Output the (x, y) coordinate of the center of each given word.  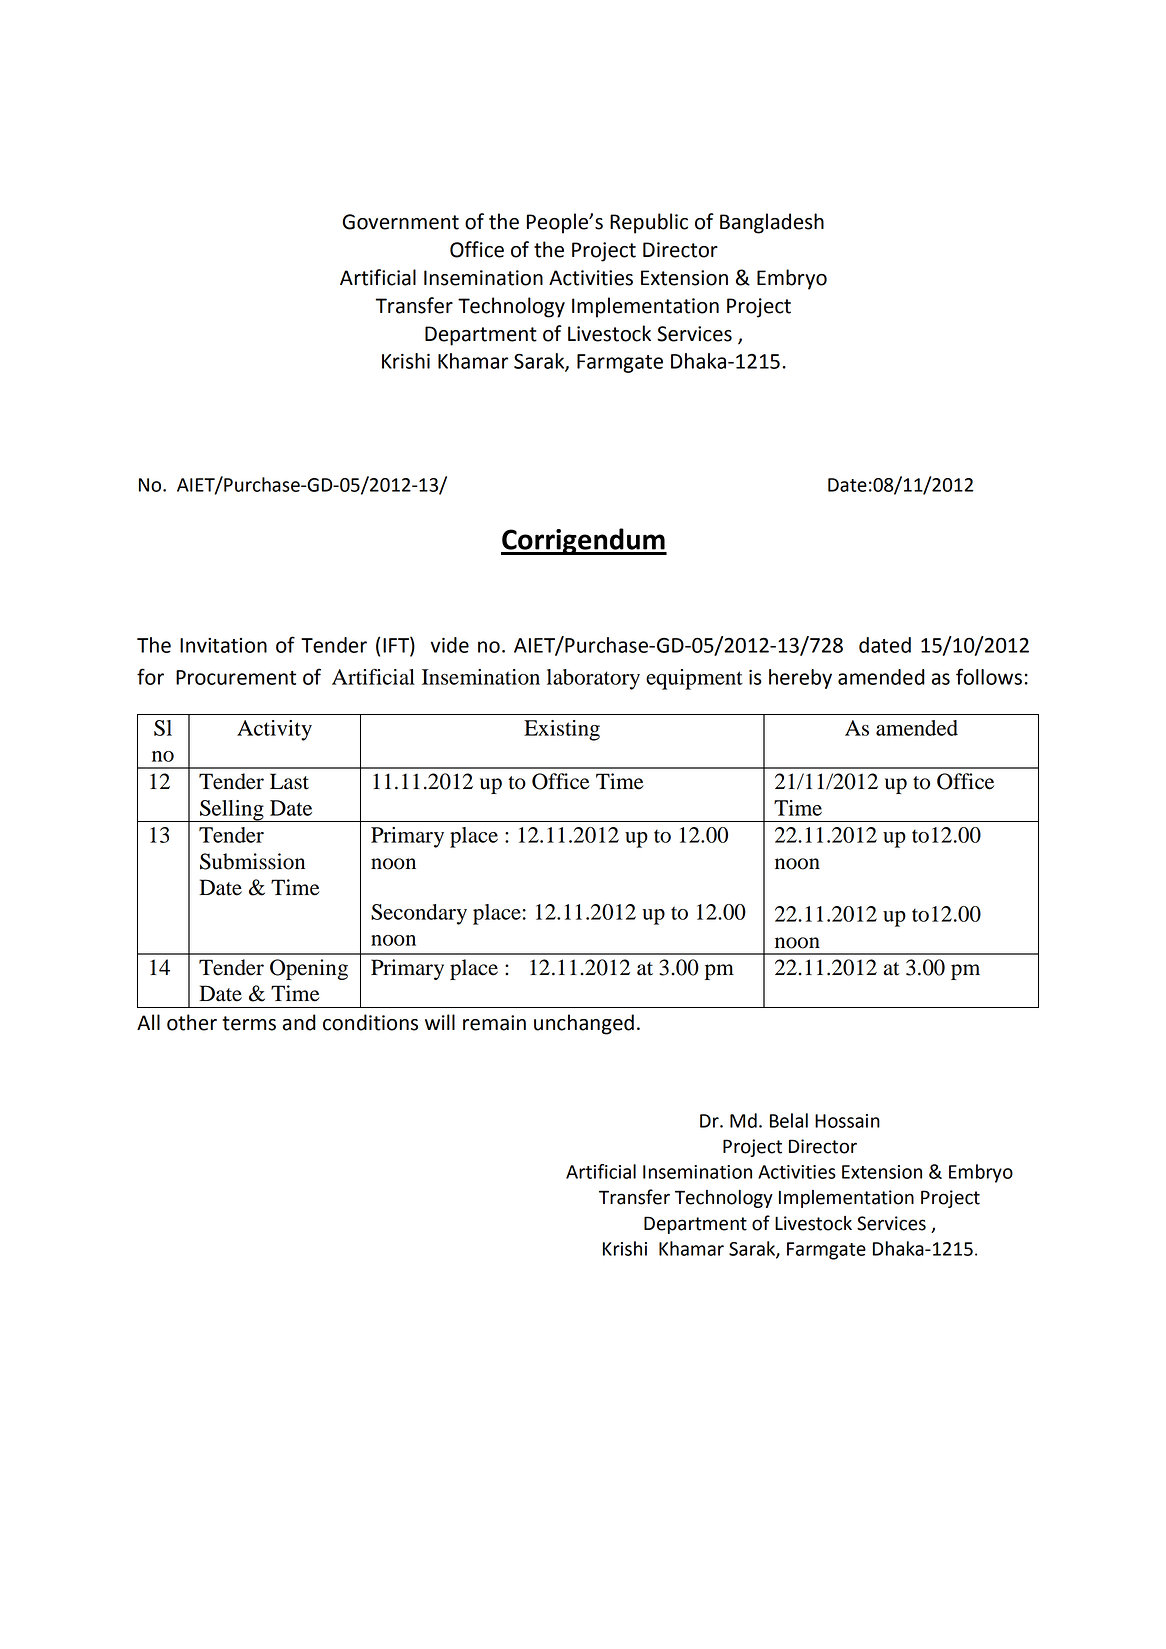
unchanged (584, 1024)
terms (249, 1023)
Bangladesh (772, 223)
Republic (649, 223)
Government (401, 222)
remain (494, 1023)
